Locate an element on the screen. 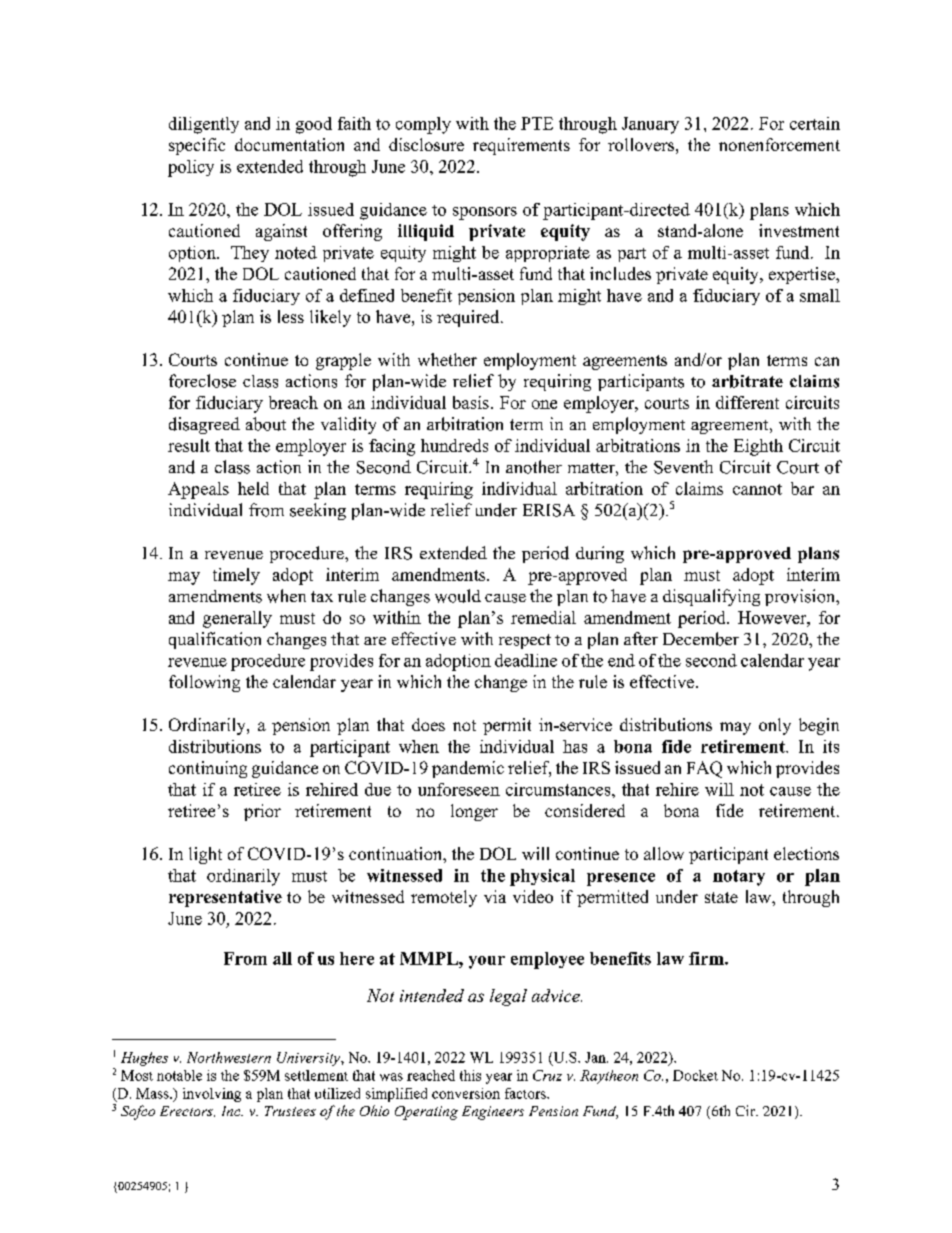  certain is located at coordinates (815, 123).
